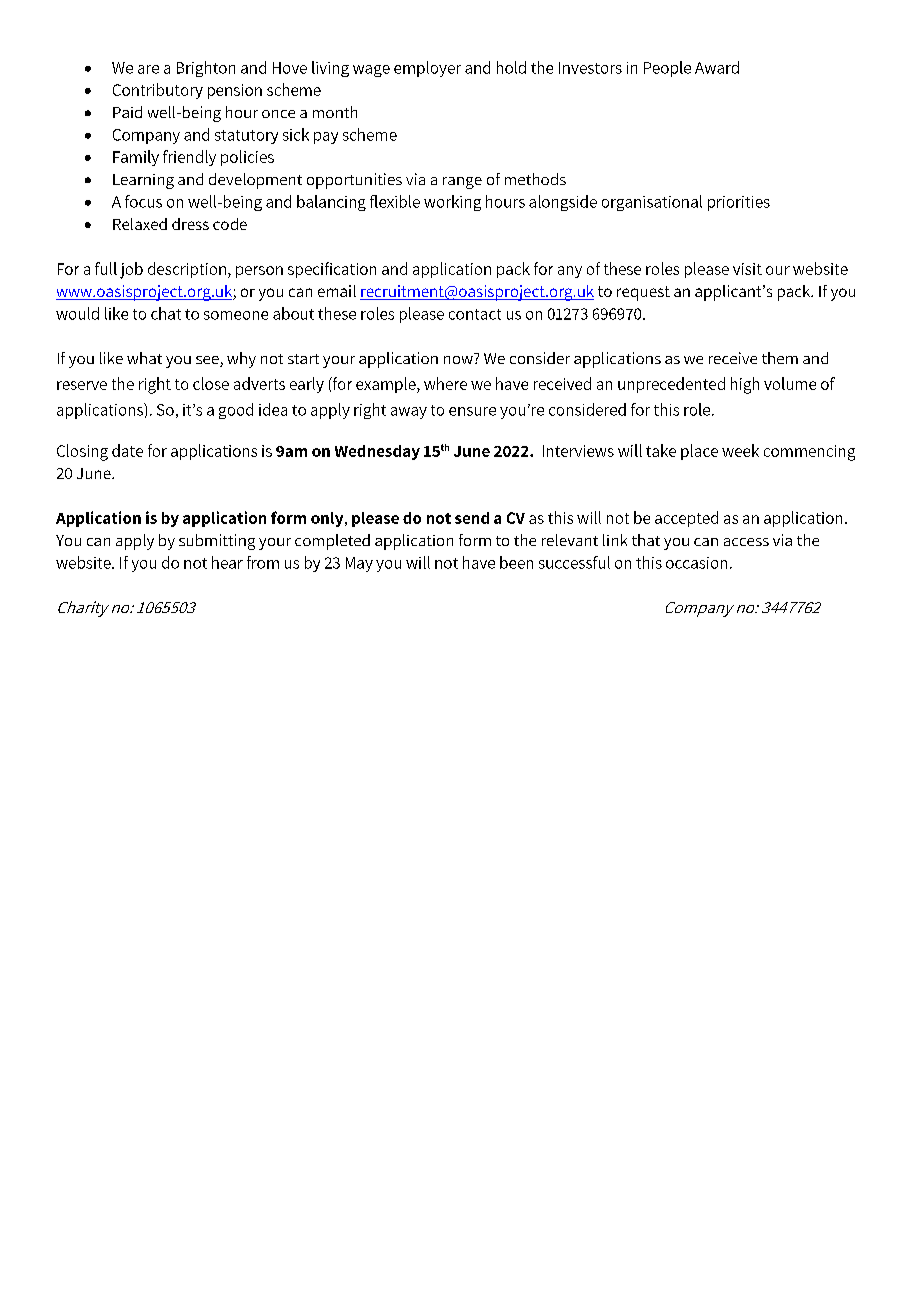 This screenshot has height=1308, width=924. I want to click on visit, so click(747, 269).
